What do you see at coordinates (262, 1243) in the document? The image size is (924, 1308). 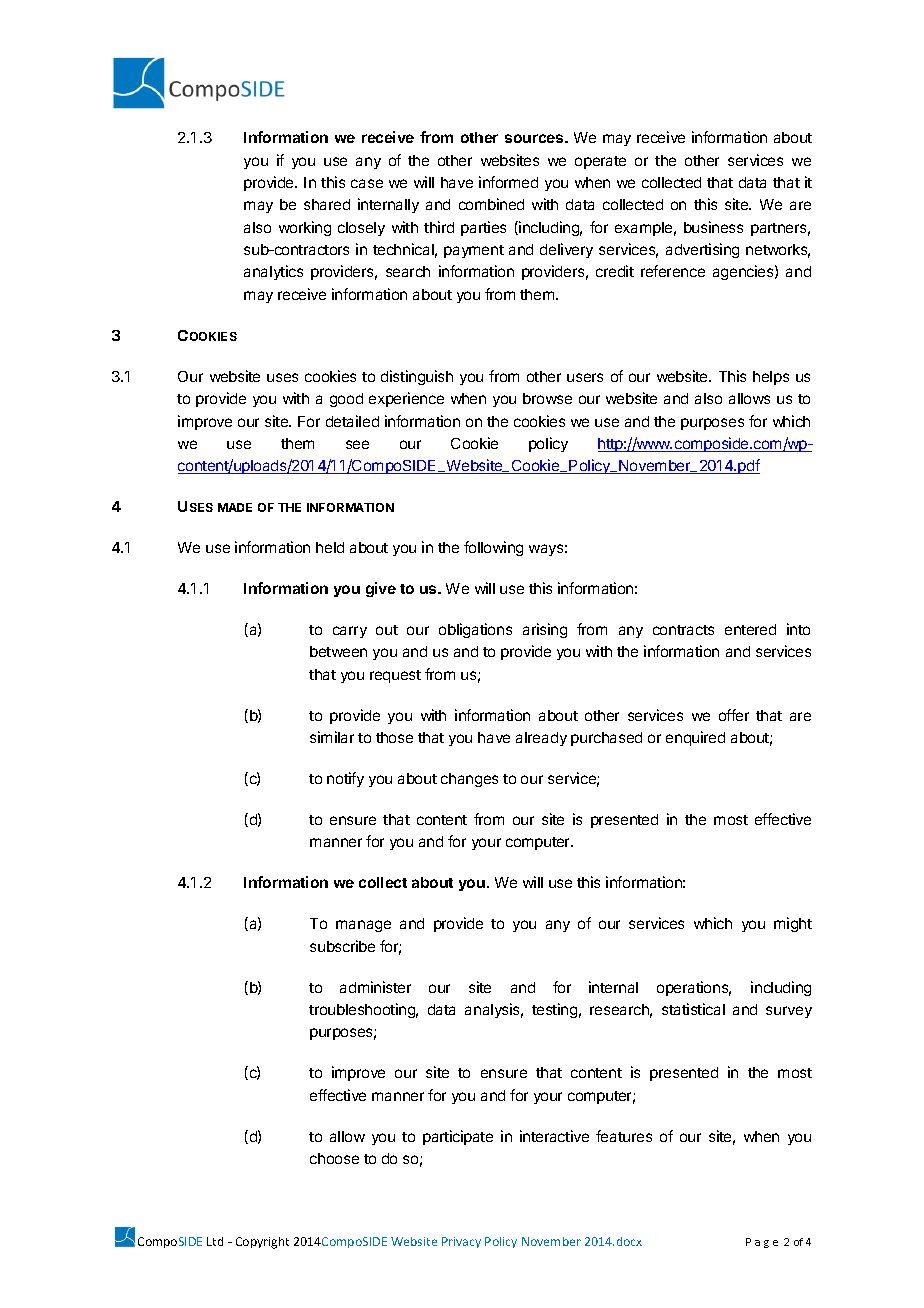 I see `Copyright` at bounding box center [262, 1243].
